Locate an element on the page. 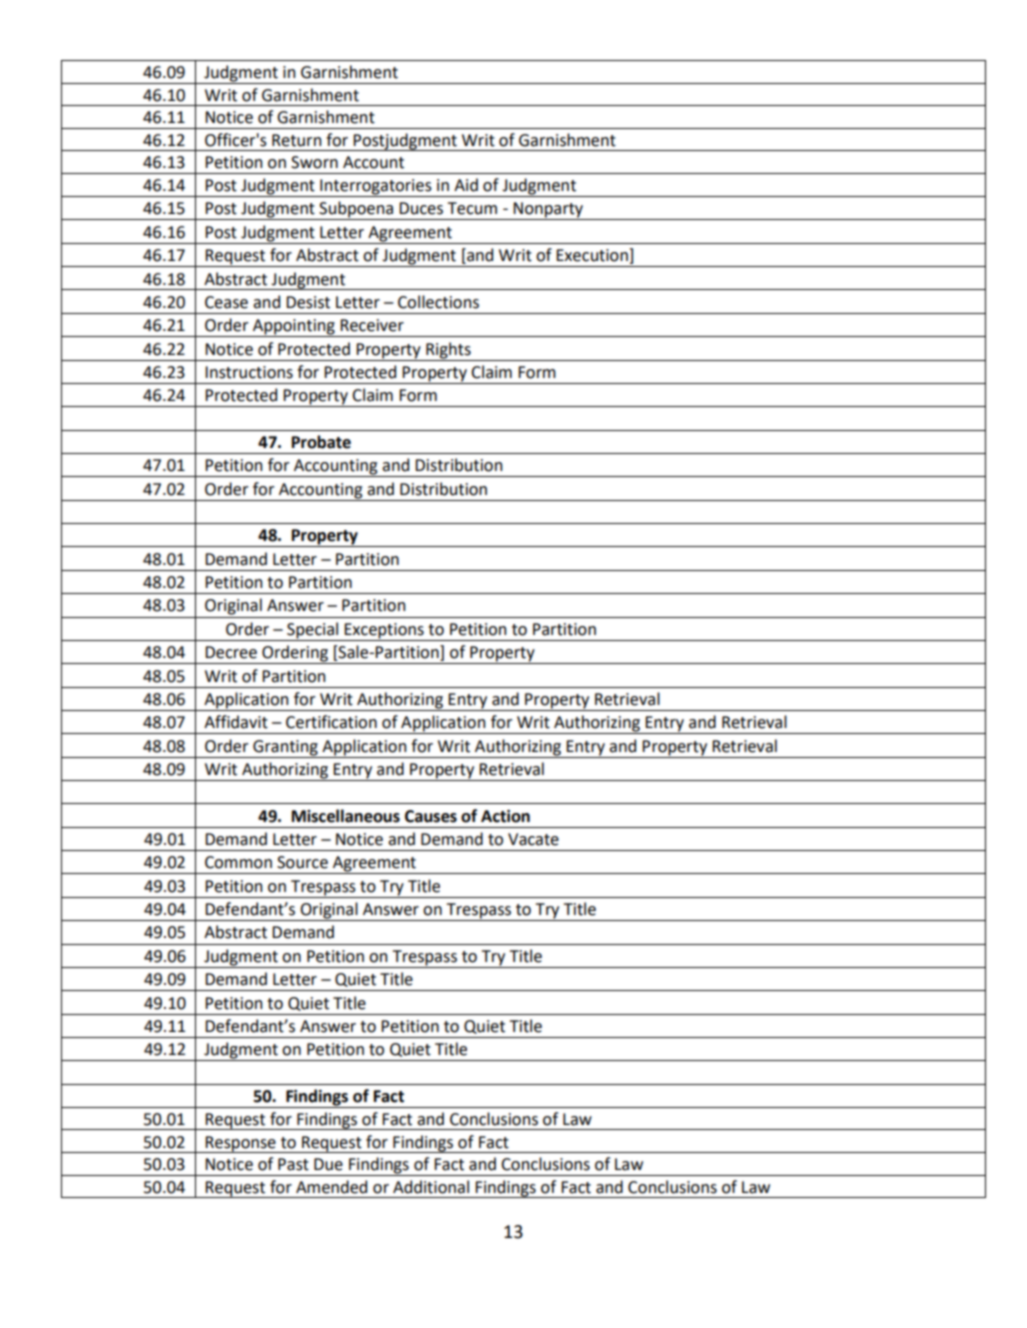 This page has height=1328, width=1027. Past is located at coordinates (293, 1164).
